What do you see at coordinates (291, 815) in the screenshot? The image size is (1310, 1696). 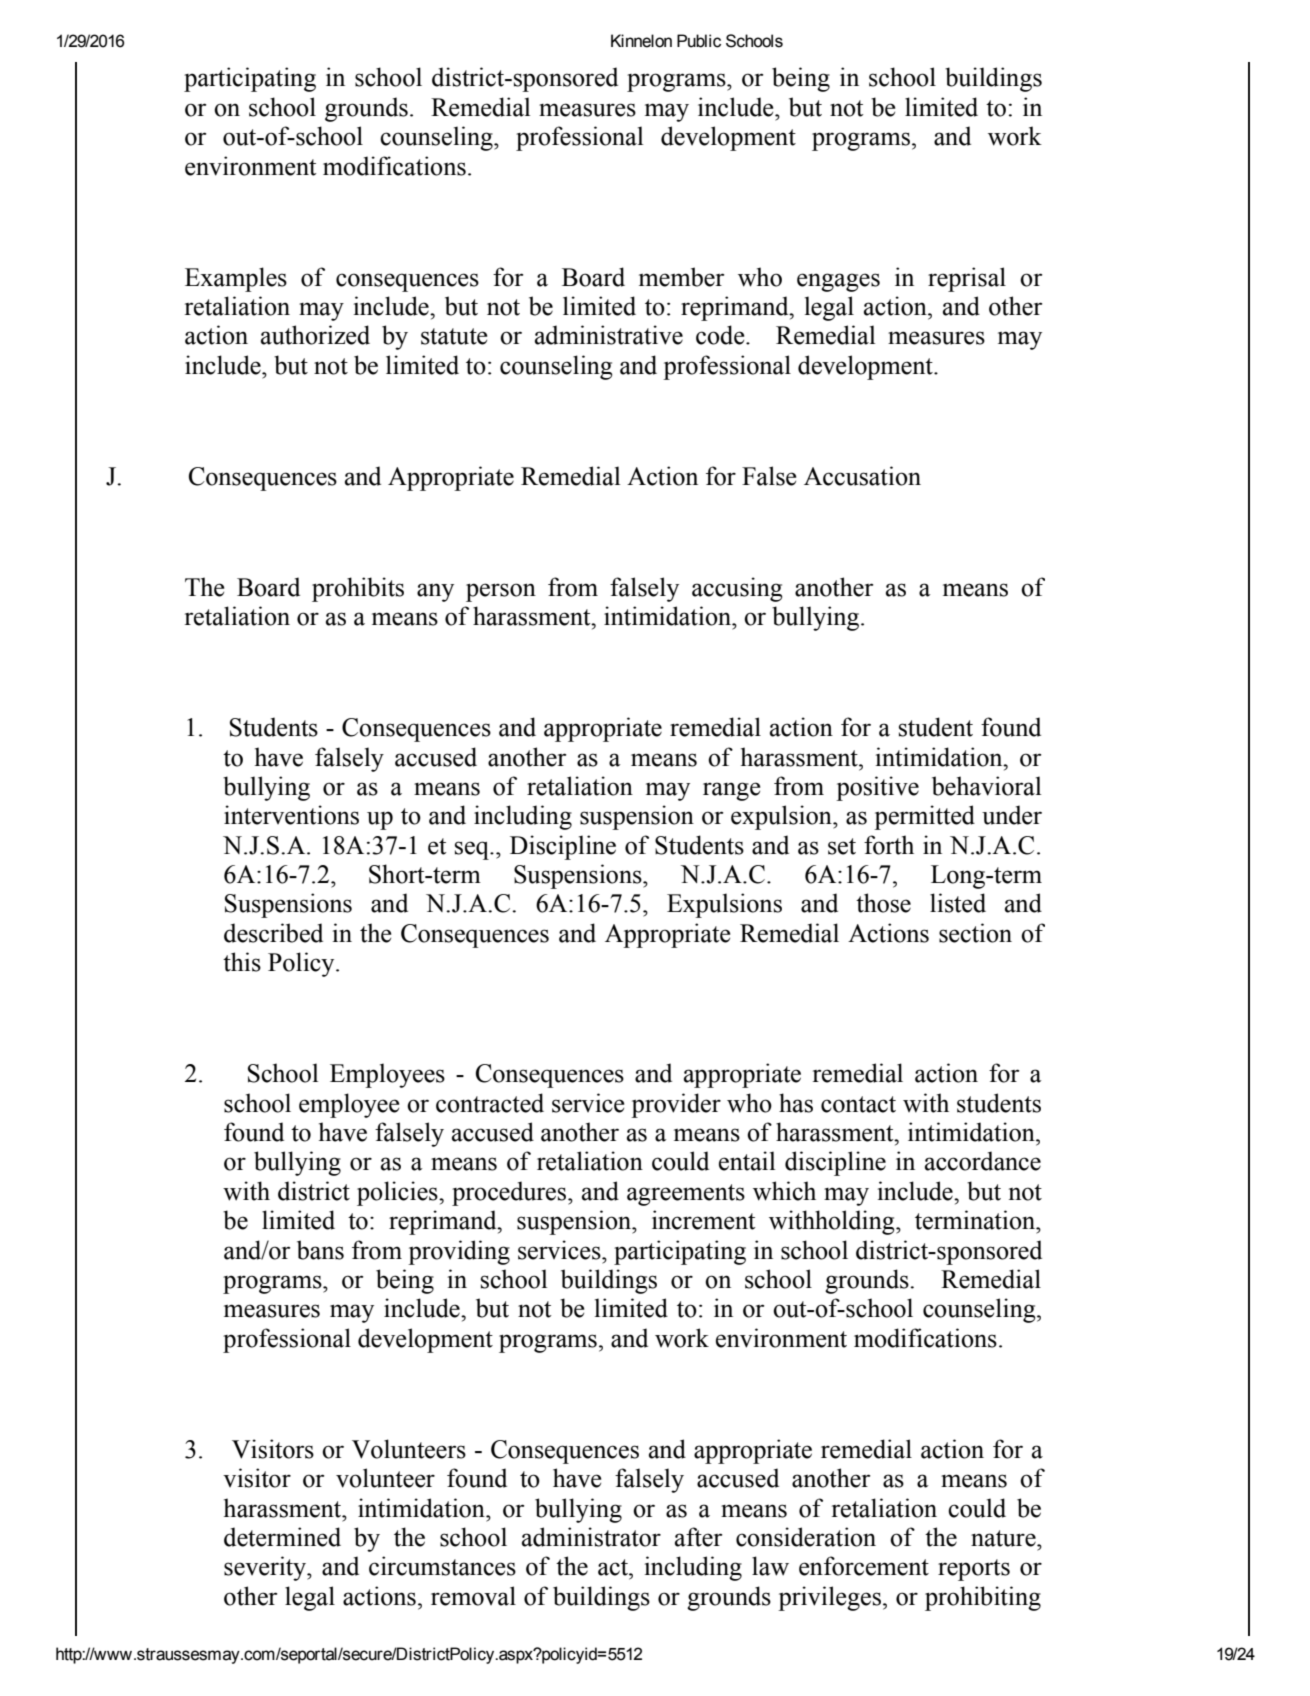 I see `interventions` at bounding box center [291, 815].
